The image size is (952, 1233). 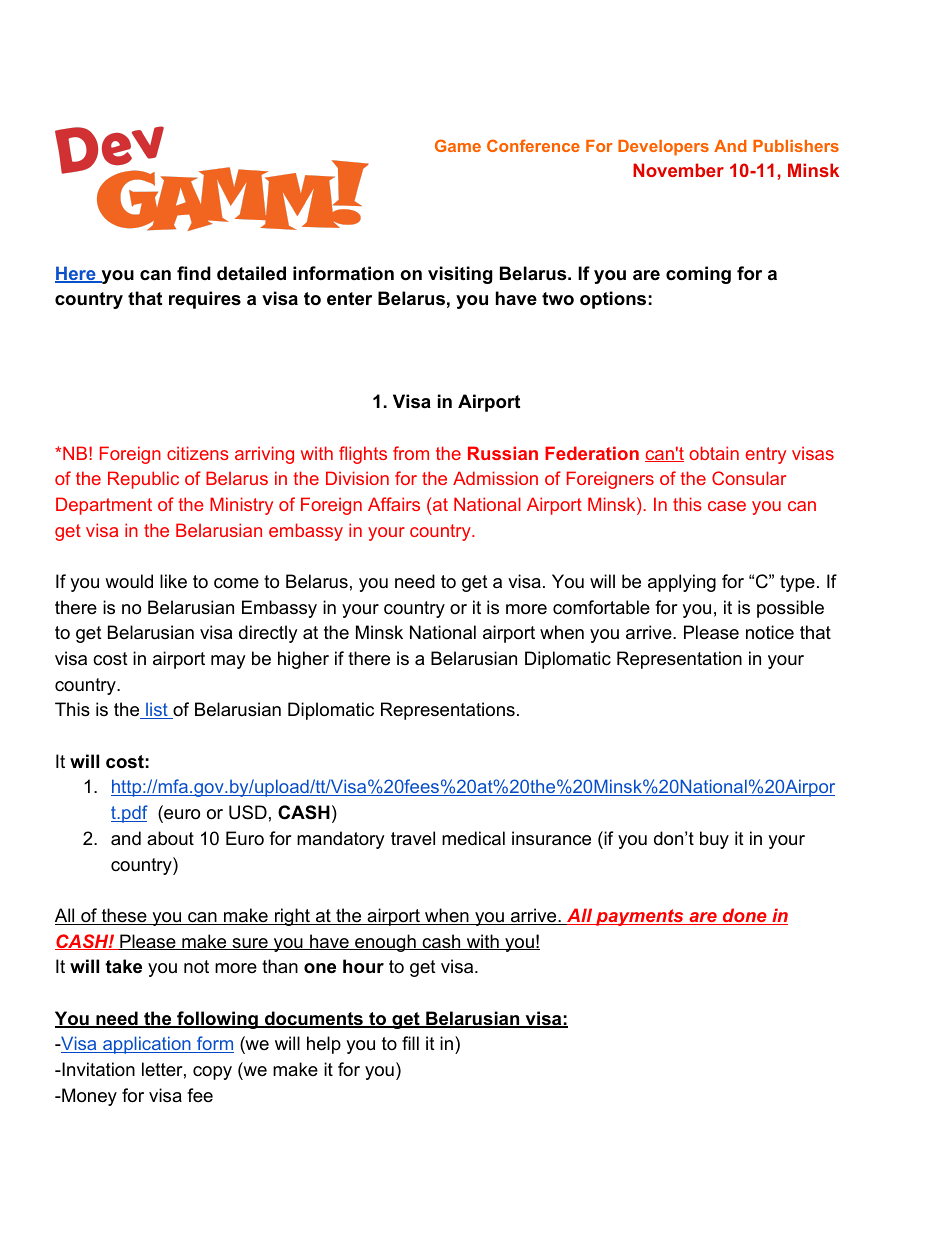 I want to click on November, so click(x=678, y=170).
